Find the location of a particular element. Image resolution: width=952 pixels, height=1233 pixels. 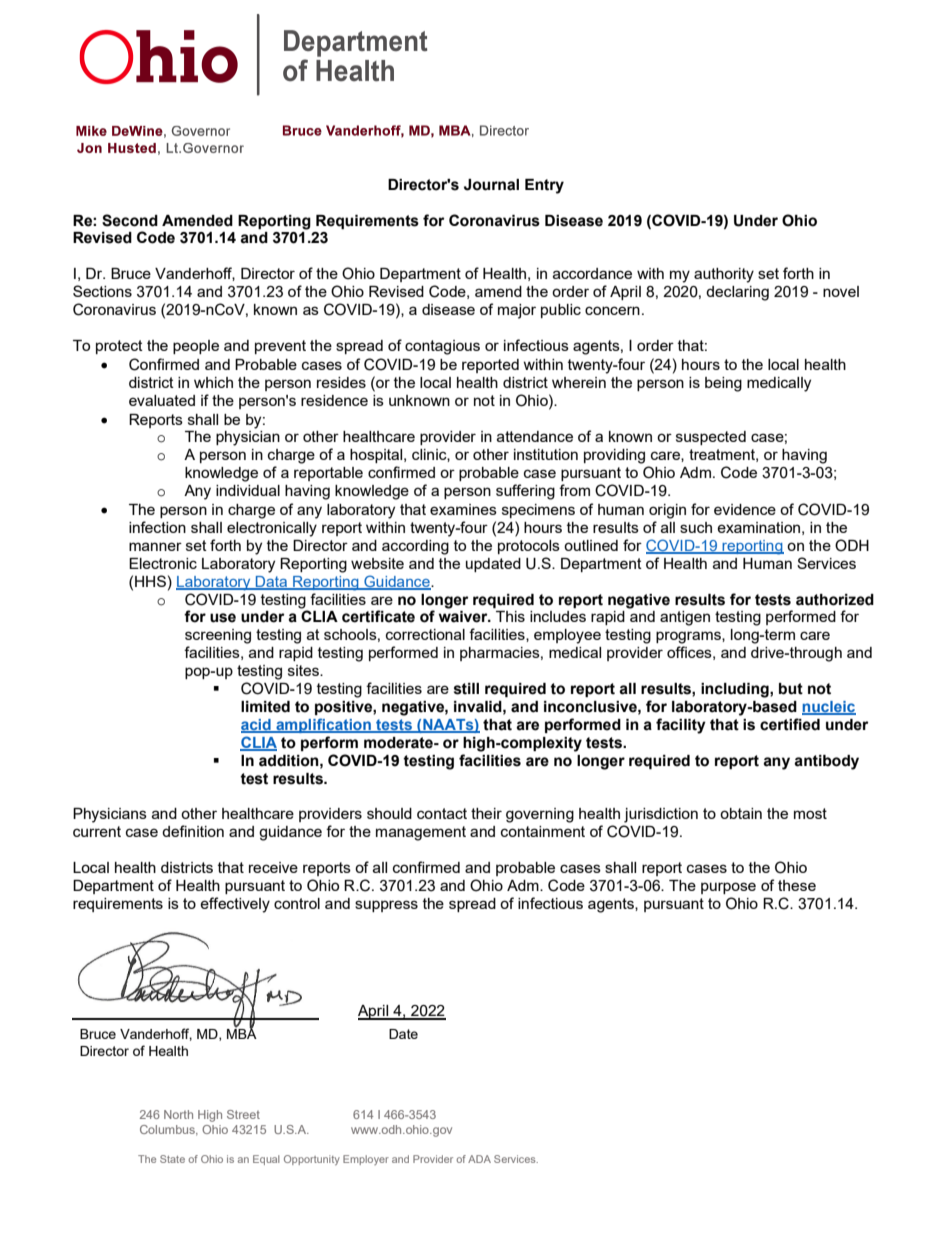

ADA is located at coordinates (479, 1159).
